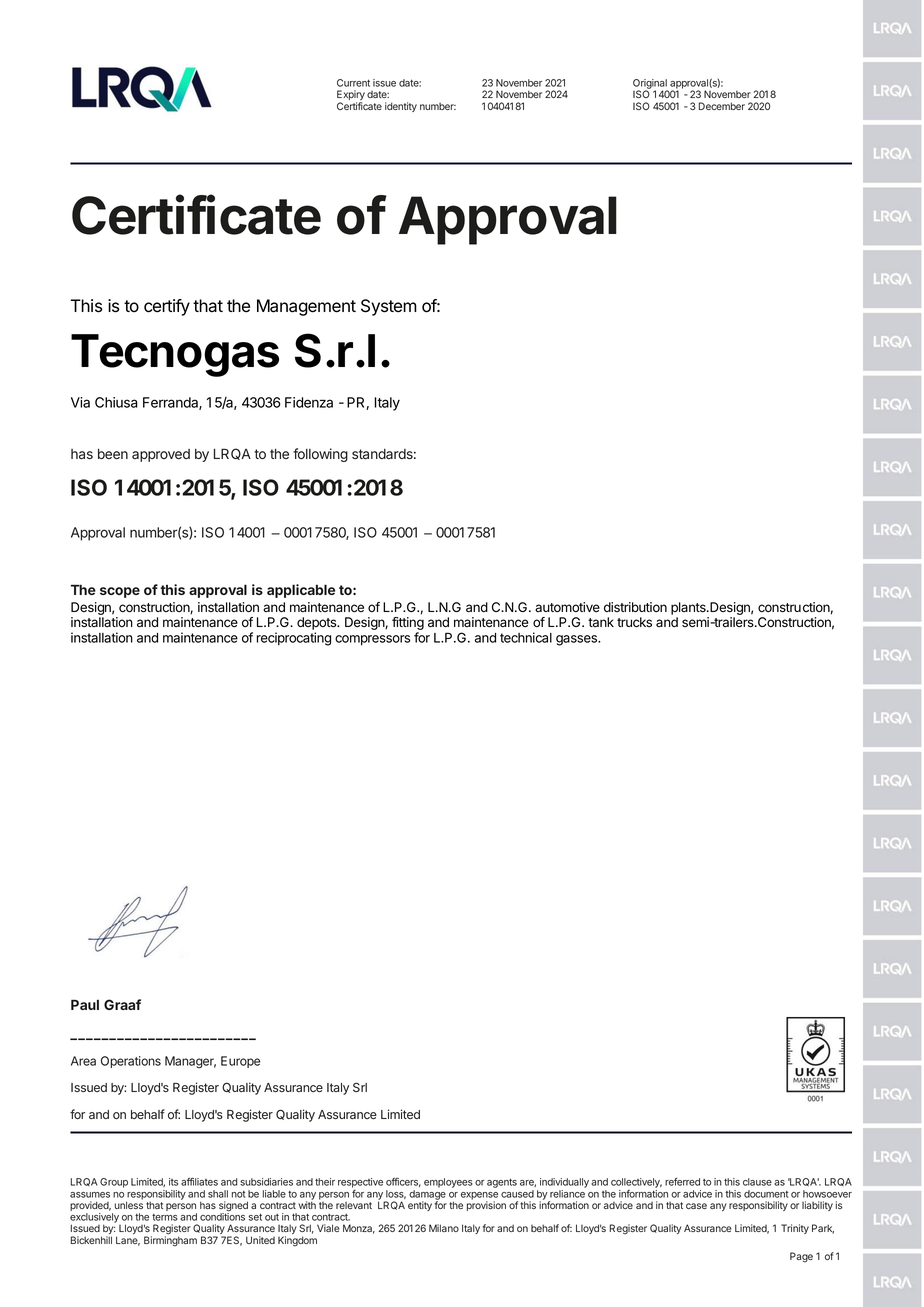  I want to click on approved, so click(161, 455).
